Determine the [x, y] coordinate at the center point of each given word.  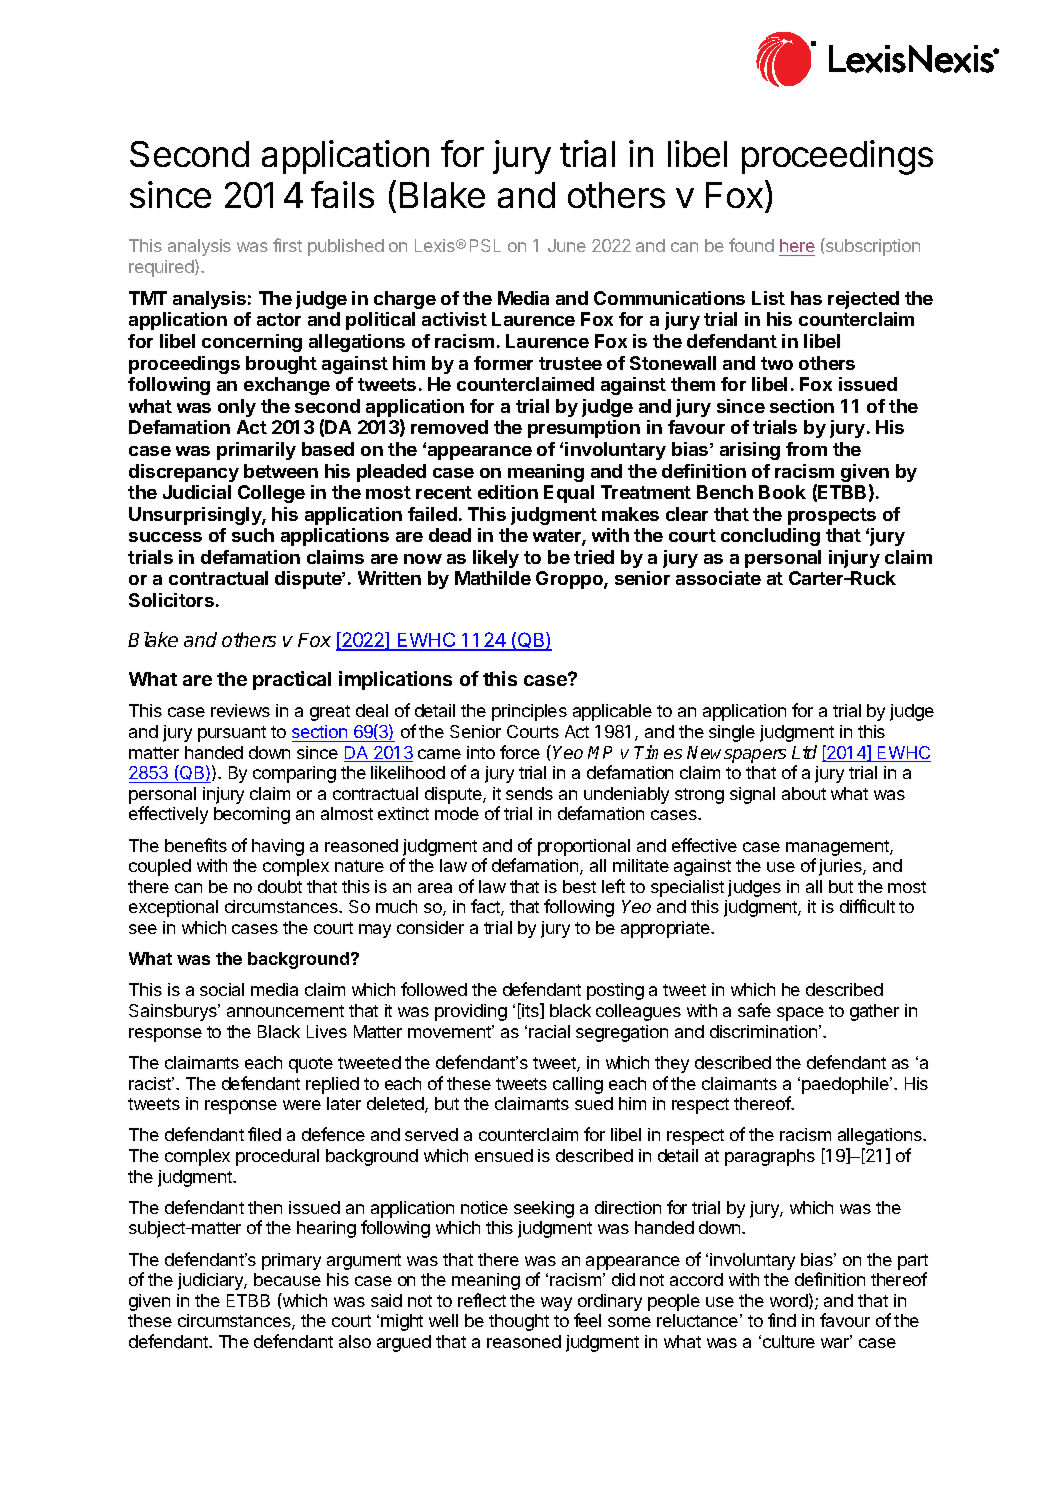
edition [508, 492]
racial [549, 1031]
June [567, 245]
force [520, 752]
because [287, 1279]
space [800, 1014]
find [782, 1320]
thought [519, 1322]
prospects [832, 516]
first [287, 245]
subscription [872, 247]
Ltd [804, 752]
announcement [285, 1011]
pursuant [232, 734]
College [271, 494]
